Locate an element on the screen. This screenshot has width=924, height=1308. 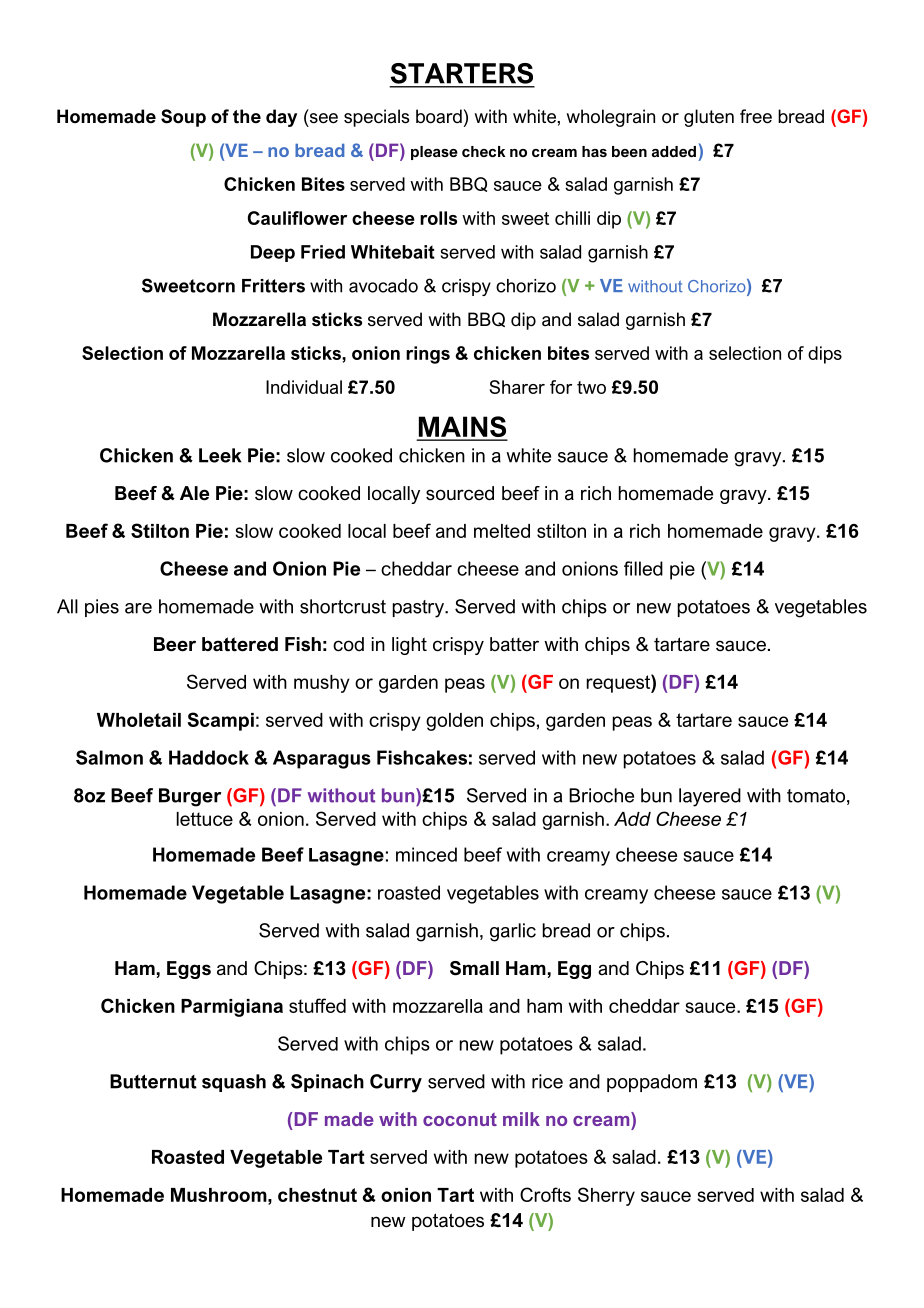
Individual is located at coordinates (304, 387).
